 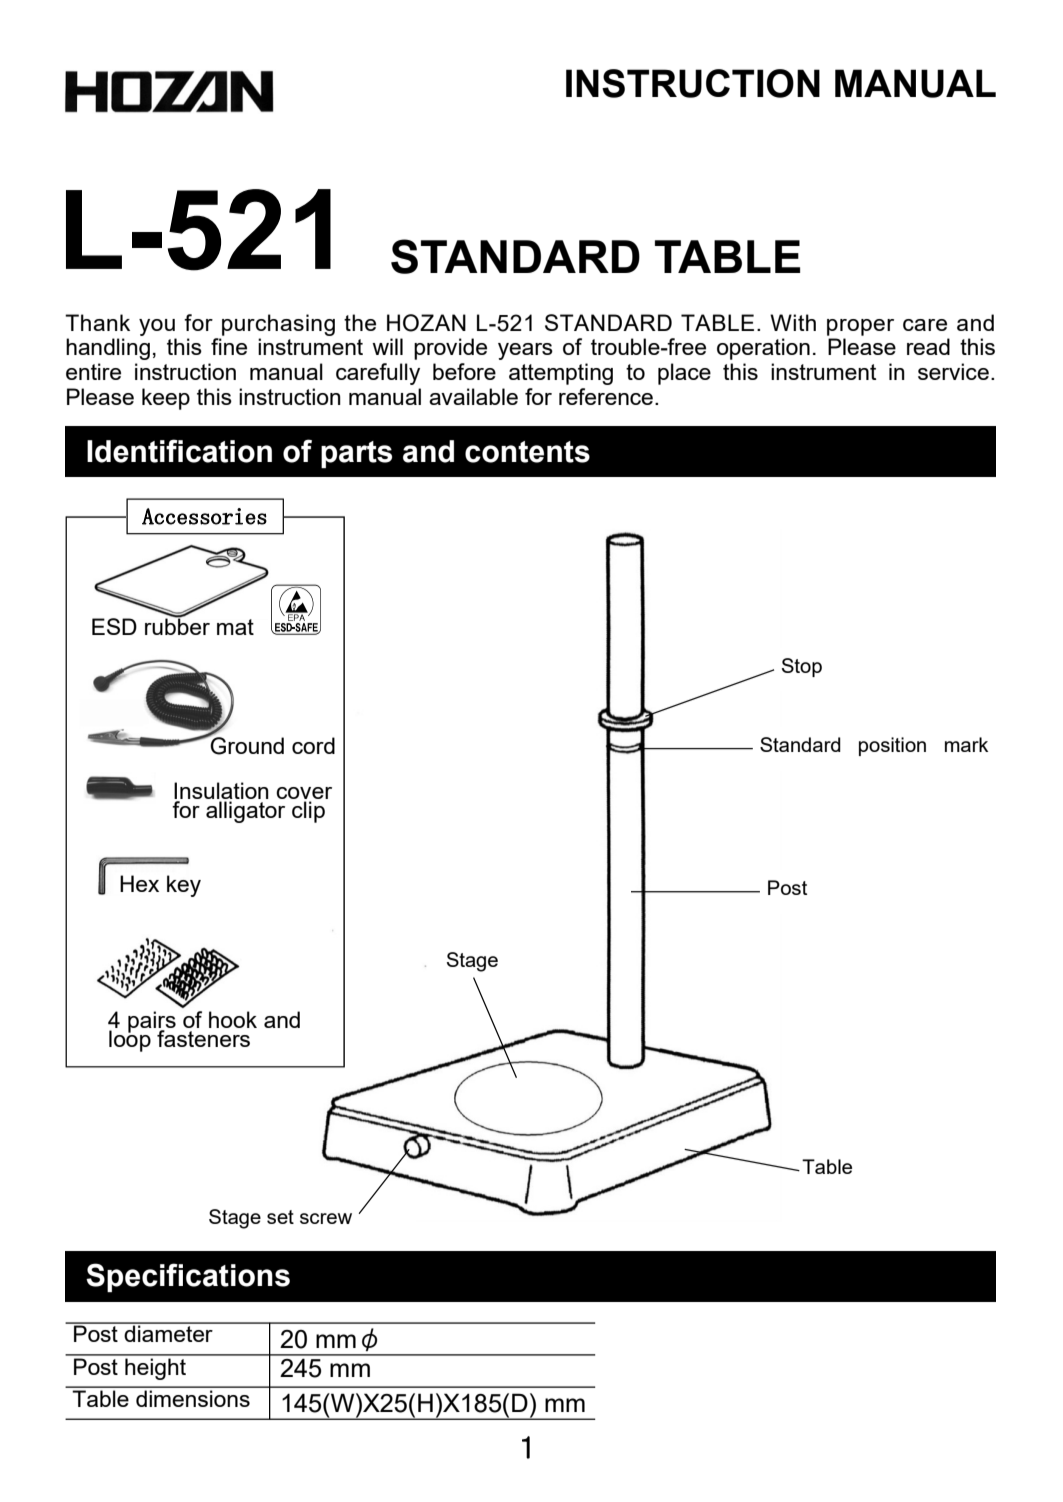 I want to click on mark, so click(x=966, y=744).
